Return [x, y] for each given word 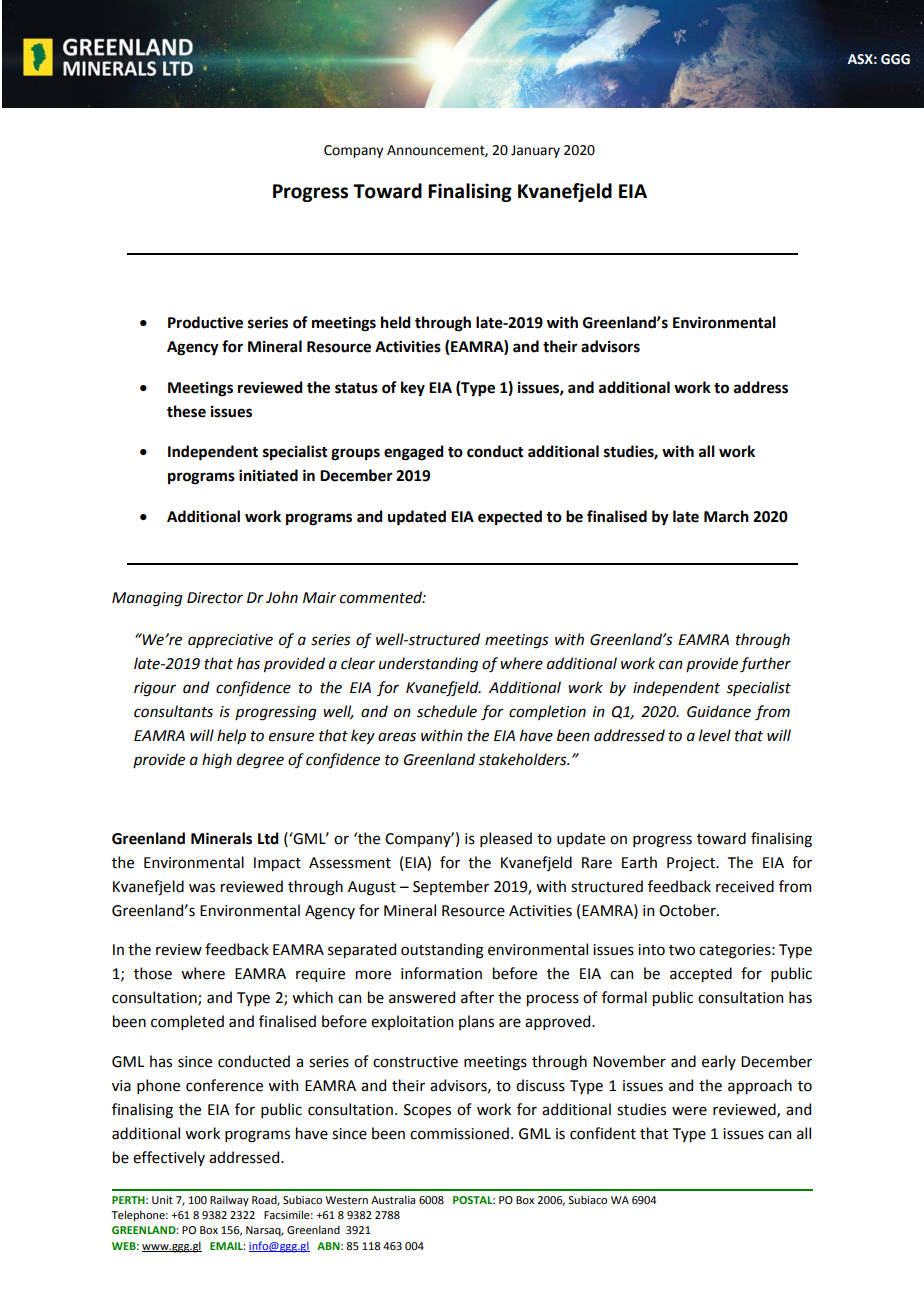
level [715, 735]
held [396, 322]
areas [397, 737]
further [765, 665]
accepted [701, 974]
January [535, 151]
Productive [205, 322]
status [356, 388]
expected [510, 517]
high [217, 761]
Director [215, 598]
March [726, 516]
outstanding [442, 951]
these [186, 411]
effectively [169, 1158]
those [153, 973]
